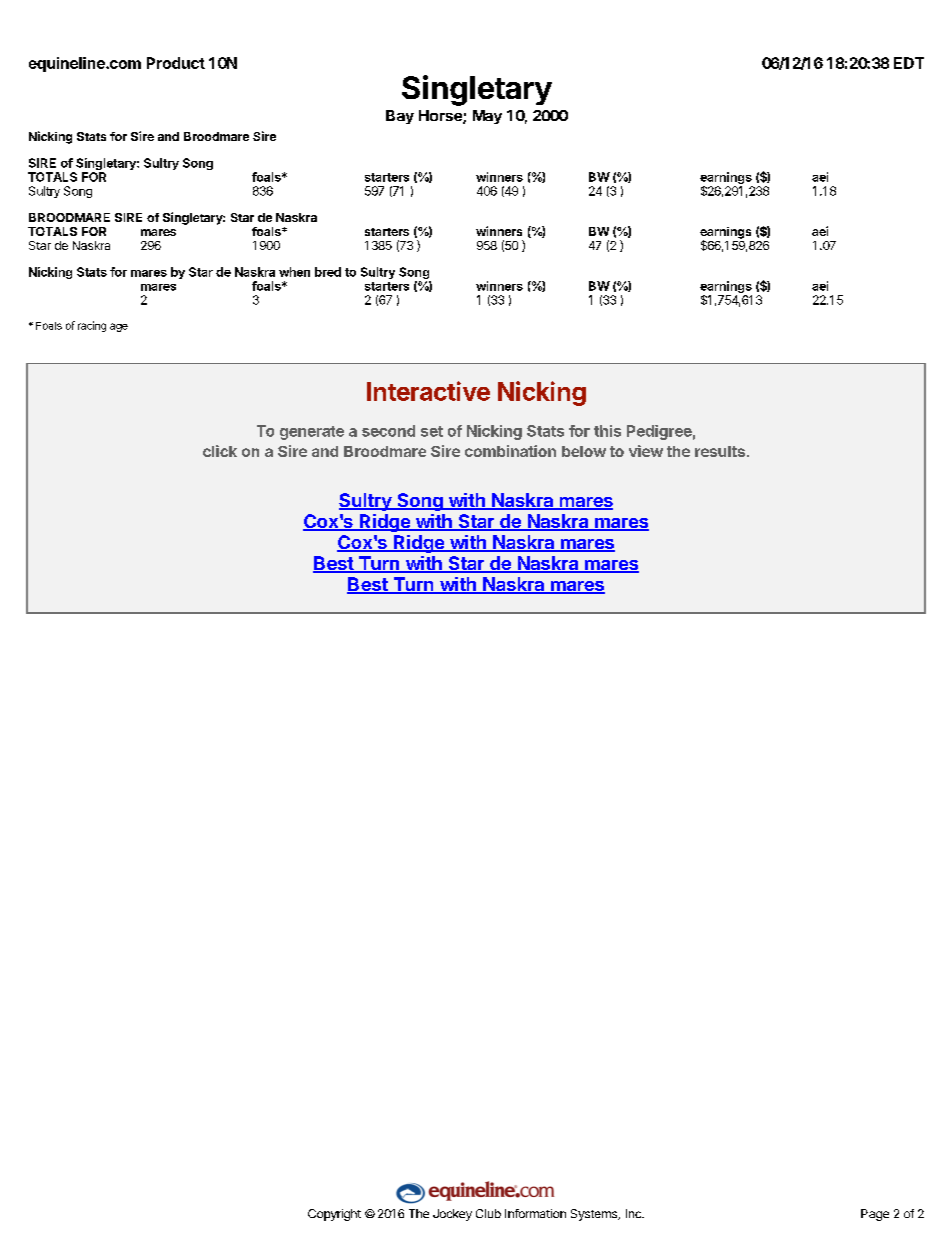 The width and height of the page is (952, 1233). I want to click on results, so click(720, 451).
